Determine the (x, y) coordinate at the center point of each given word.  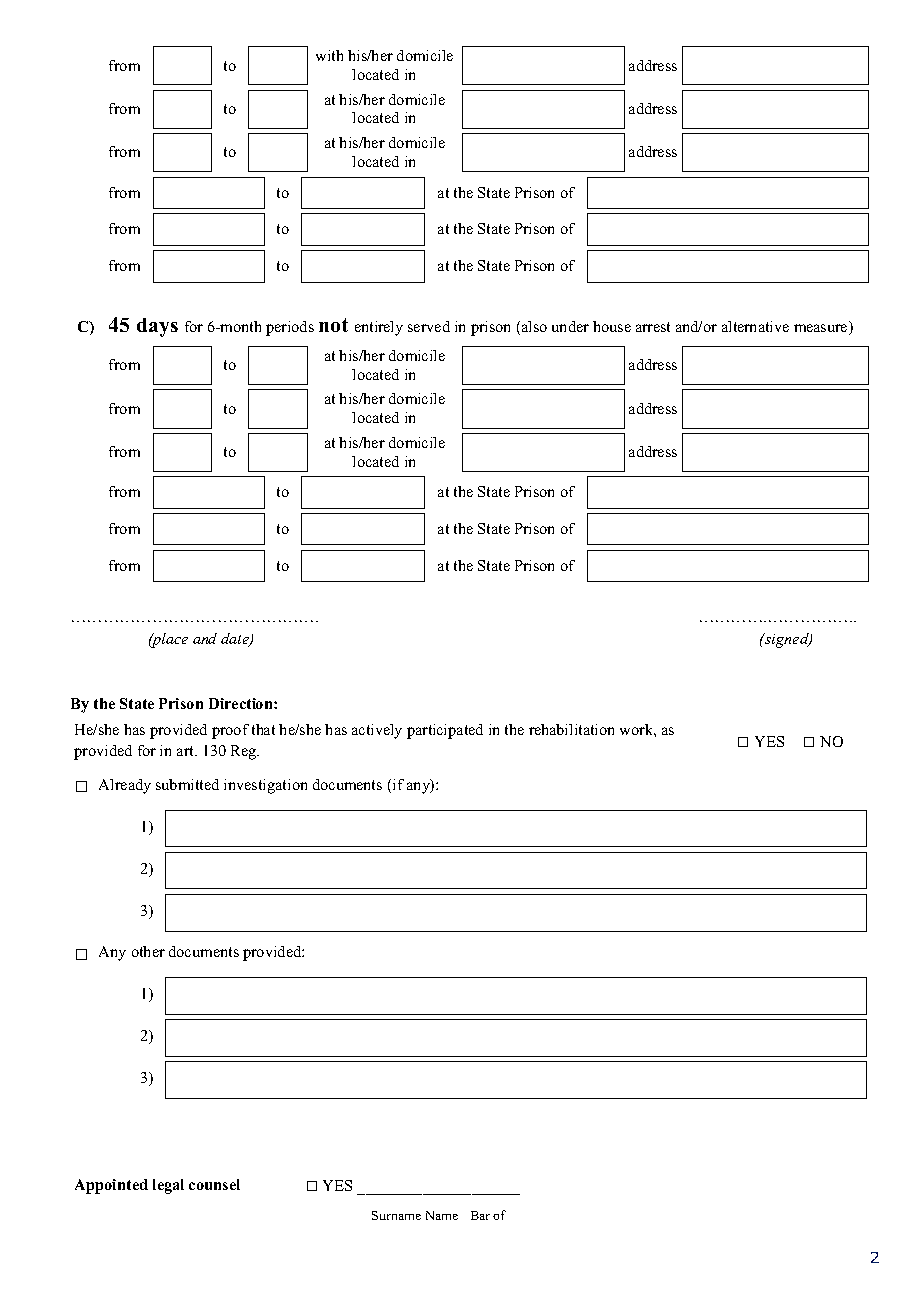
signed (787, 640)
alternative (755, 326)
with (329, 55)
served (429, 326)
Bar (480, 1215)
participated (445, 731)
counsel (214, 1184)
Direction (242, 703)
